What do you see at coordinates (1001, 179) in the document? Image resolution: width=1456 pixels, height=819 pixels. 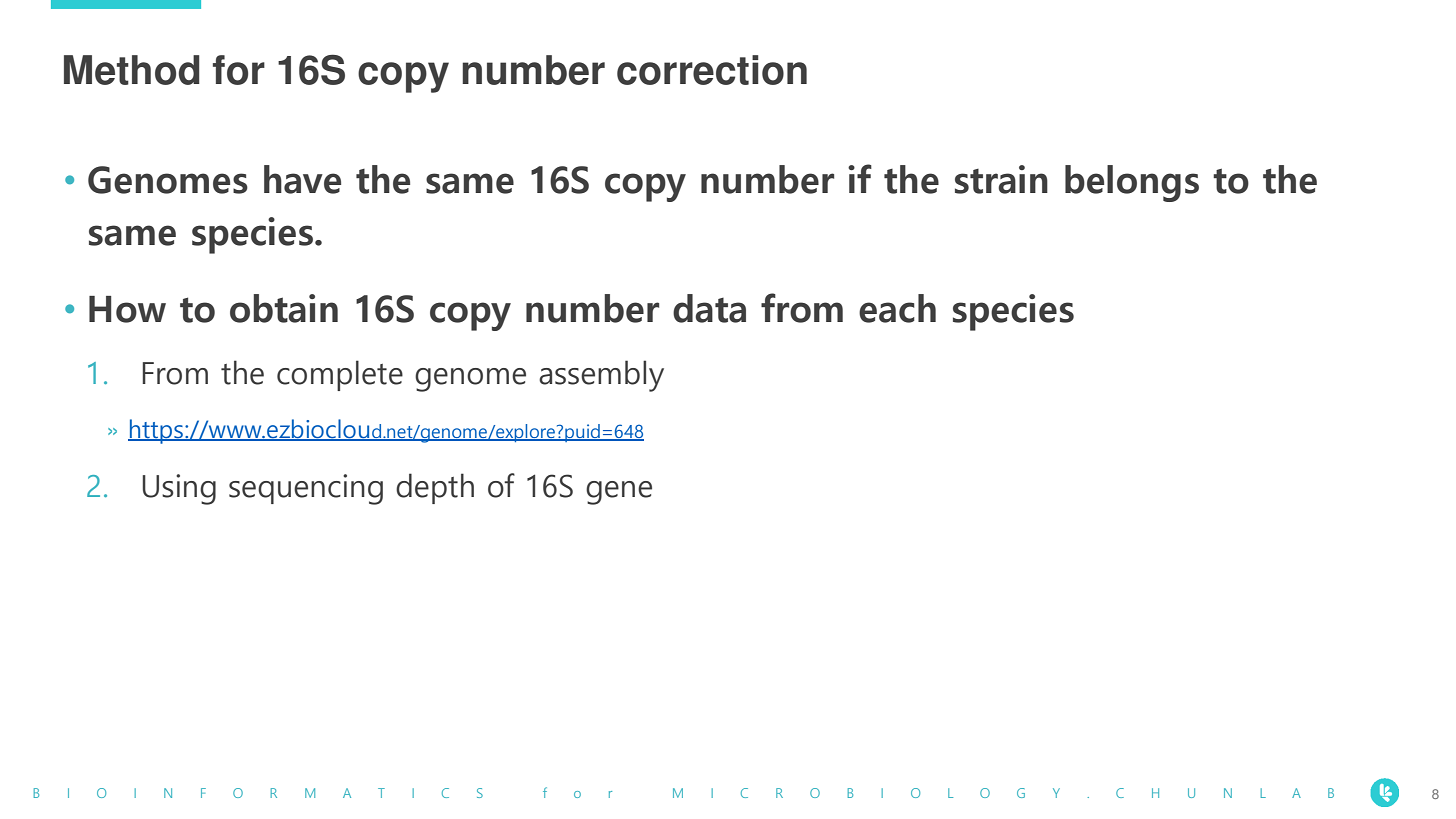 I see `strain` at bounding box center [1001, 179].
